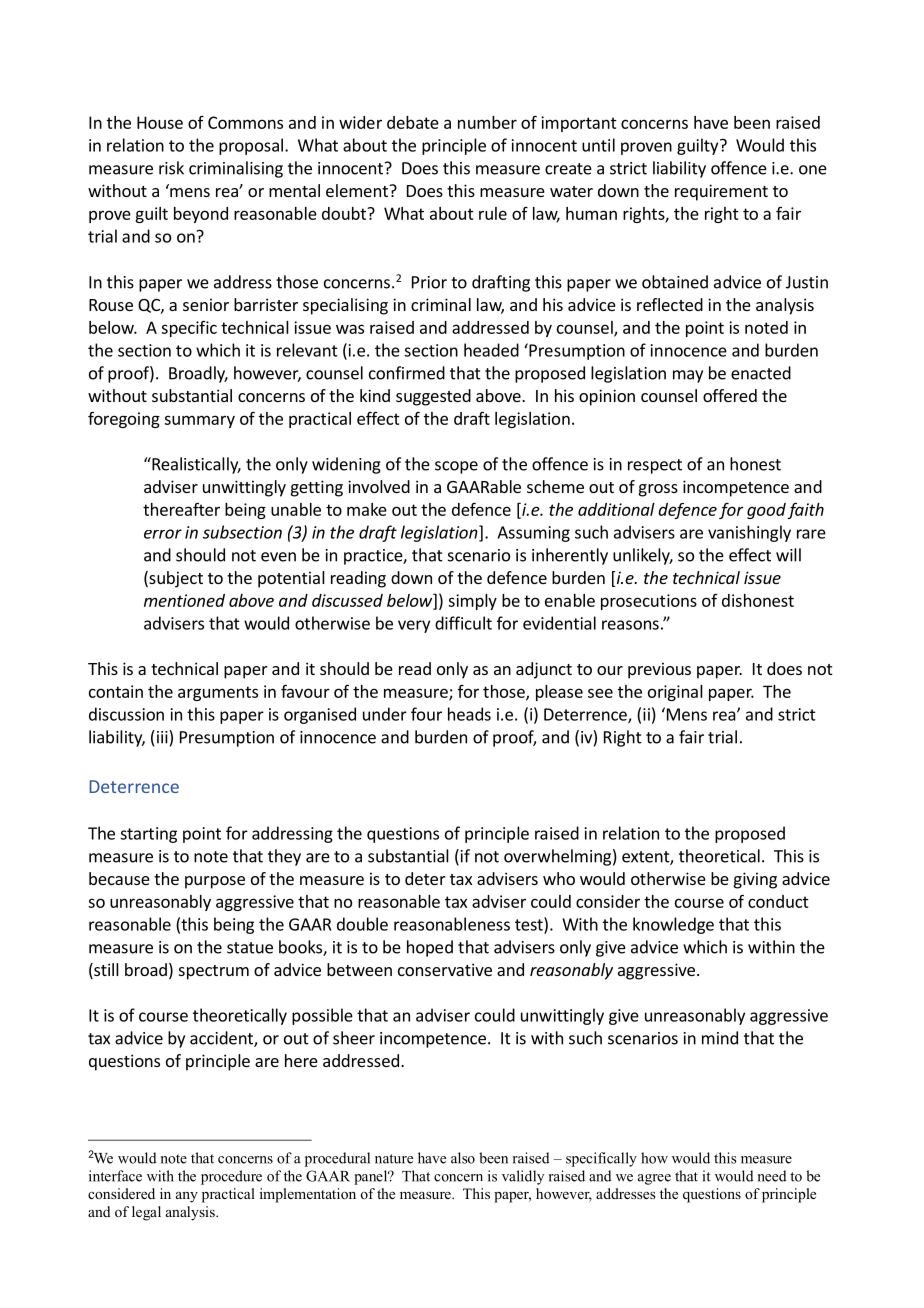 Image resolution: width=924 pixels, height=1308 pixels. What do you see at coordinates (755, 880) in the image?
I see `giving` at bounding box center [755, 880].
